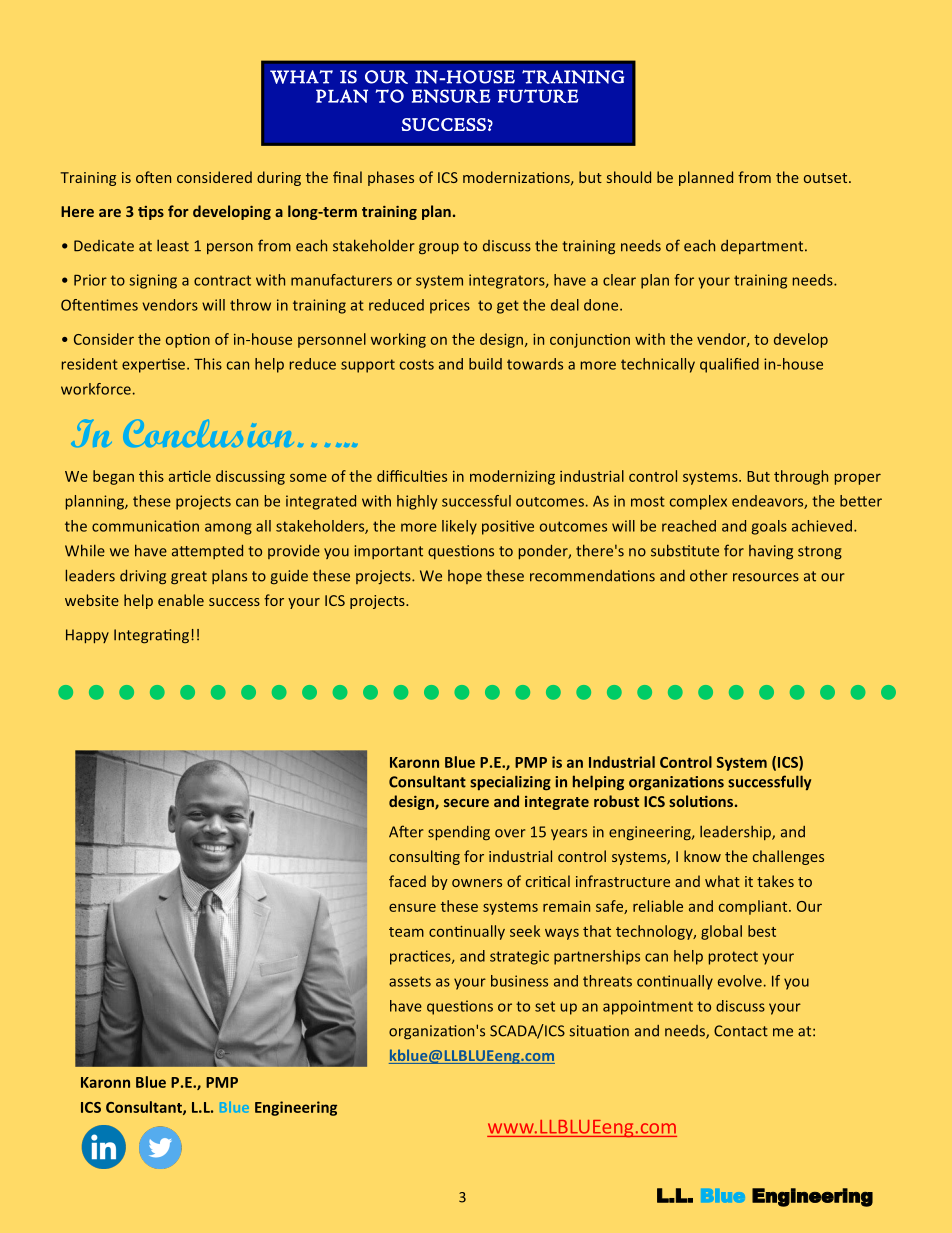 The width and height of the image is (952, 1233). What do you see at coordinates (740, 981) in the image?
I see `evolve` at bounding box center [740, 981].
